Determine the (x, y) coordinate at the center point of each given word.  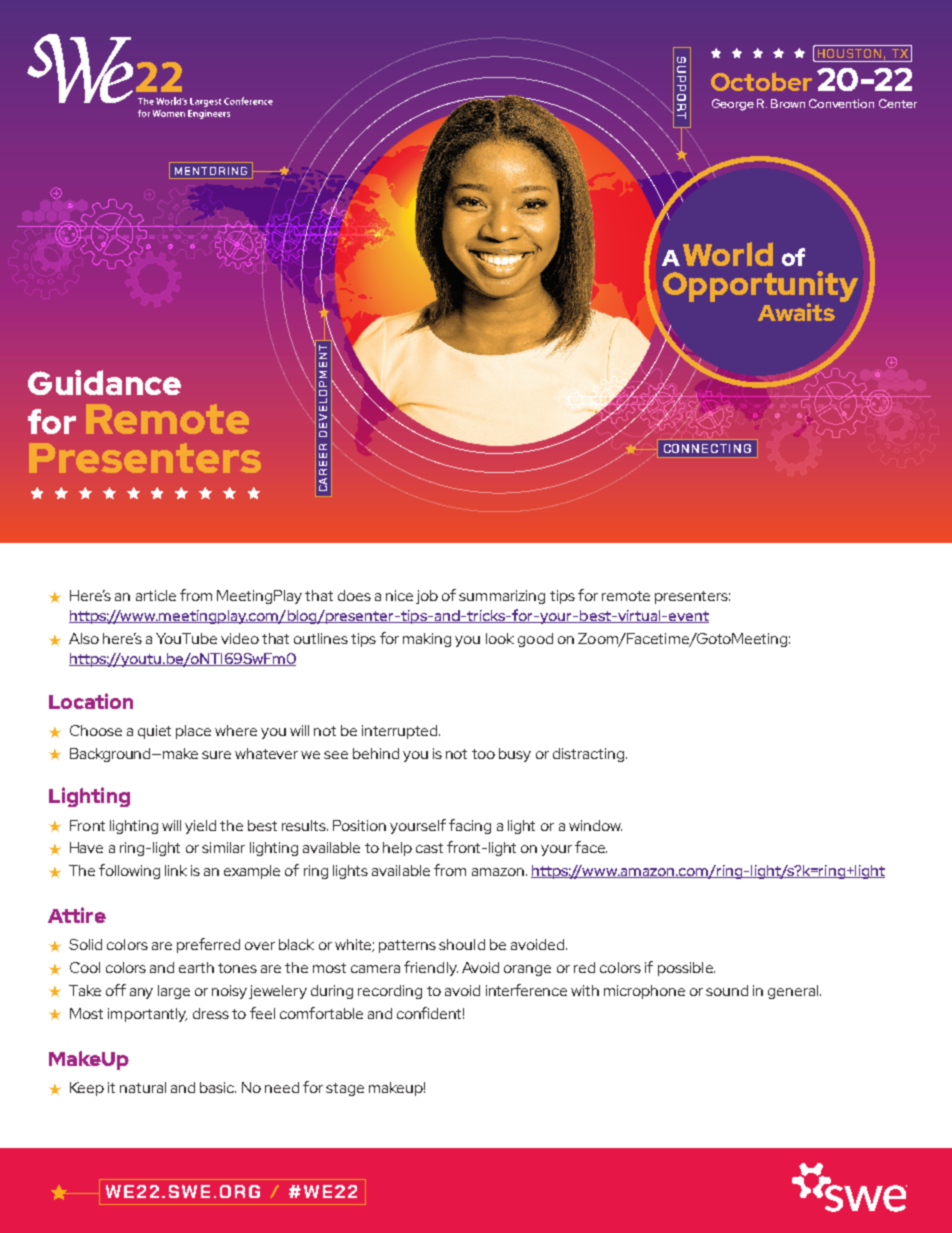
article (156, 595)
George (733, 105)
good (535, 640)
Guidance (104, 382)
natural (143, 1087)
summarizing (502, 597)
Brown (788, 103)
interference (526, 990)
